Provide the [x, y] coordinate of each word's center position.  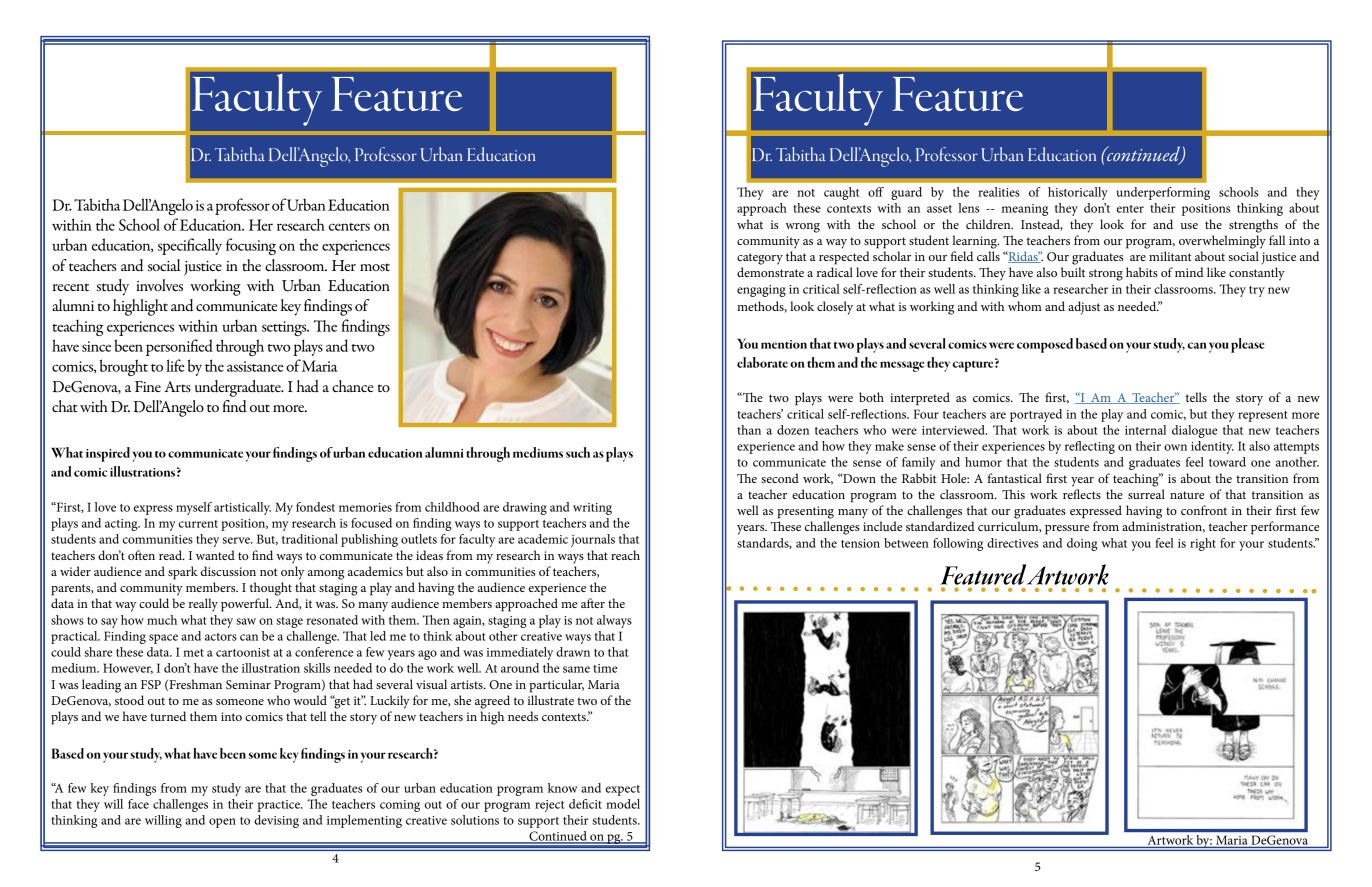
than [749, 430]
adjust [1084, 308]
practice [279, 806]
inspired [108, 454]
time [605, 668]
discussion [228, 571]
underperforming [1163, 193]
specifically [190, 246]
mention [784, 344]
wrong [803, 228]
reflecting [1090, 447]
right [1203, 544]
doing [1082, 544]
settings [285, 328]
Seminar [248, 685]
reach [625, 555]
